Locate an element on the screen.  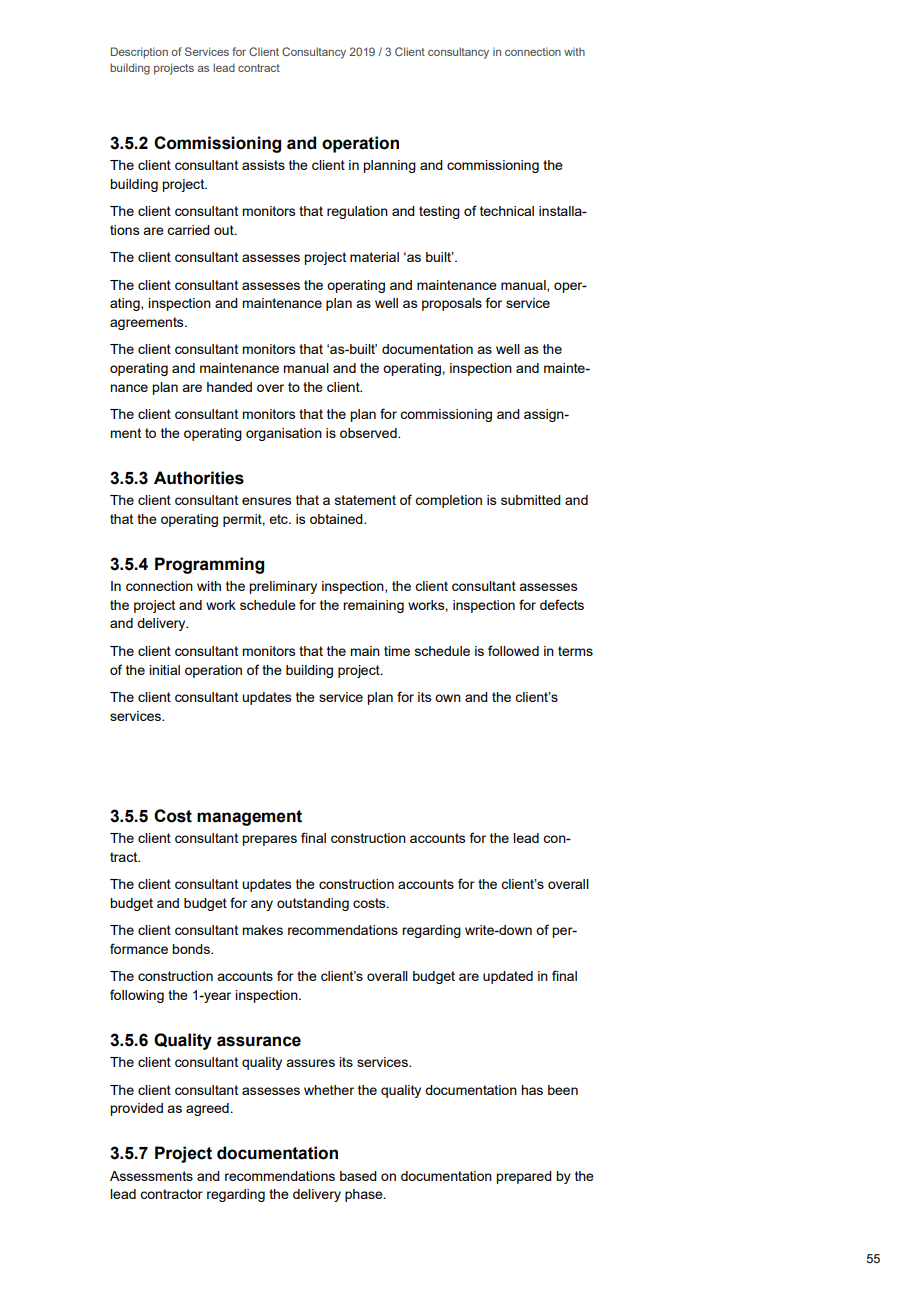
based is located at coordinates (358, 1176).
